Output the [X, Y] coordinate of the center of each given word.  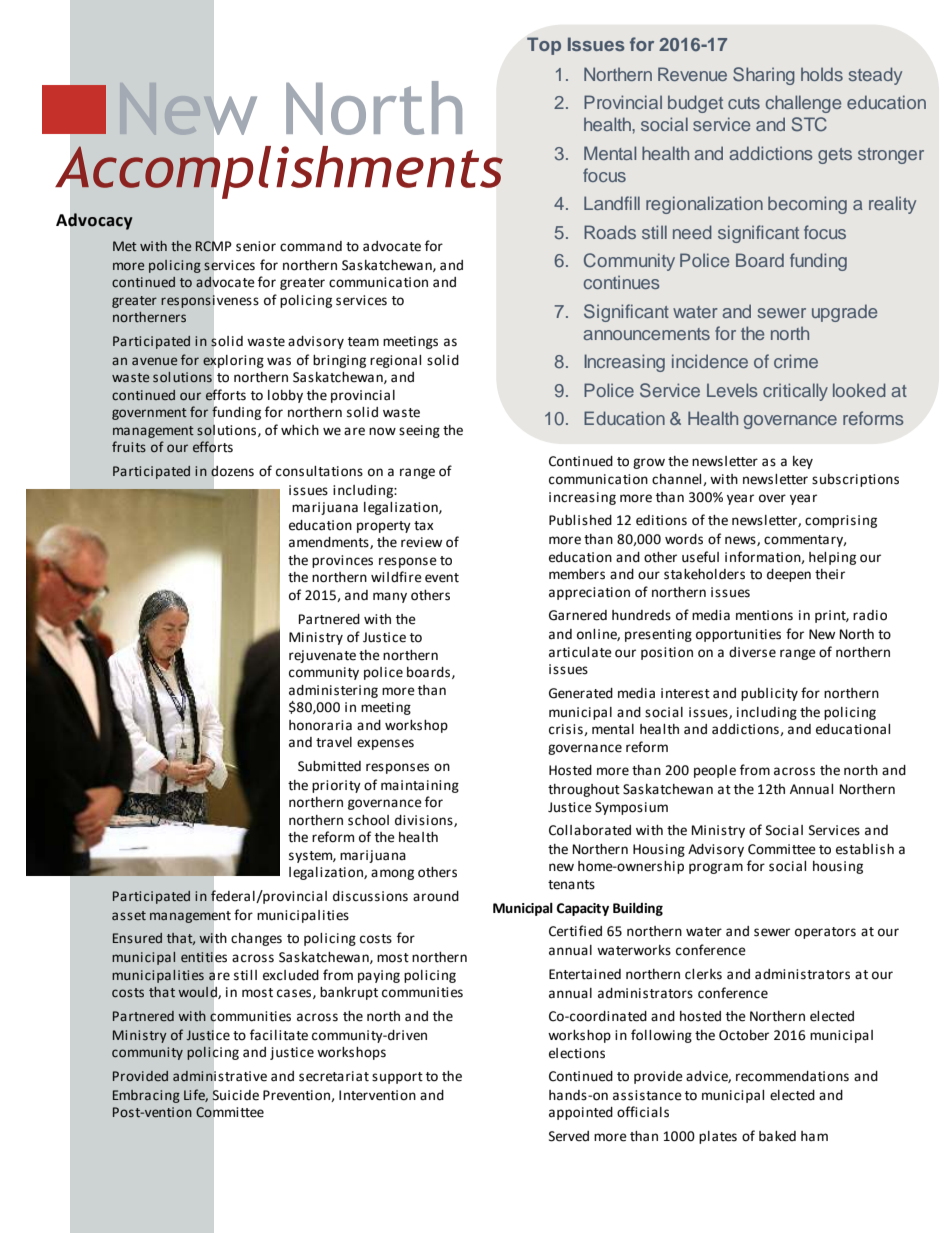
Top [544, 46]
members [577, 574]
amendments [330, 543]
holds [822, 74]
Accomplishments [279, 172]
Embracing [146, 1096]
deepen [789, 575]
